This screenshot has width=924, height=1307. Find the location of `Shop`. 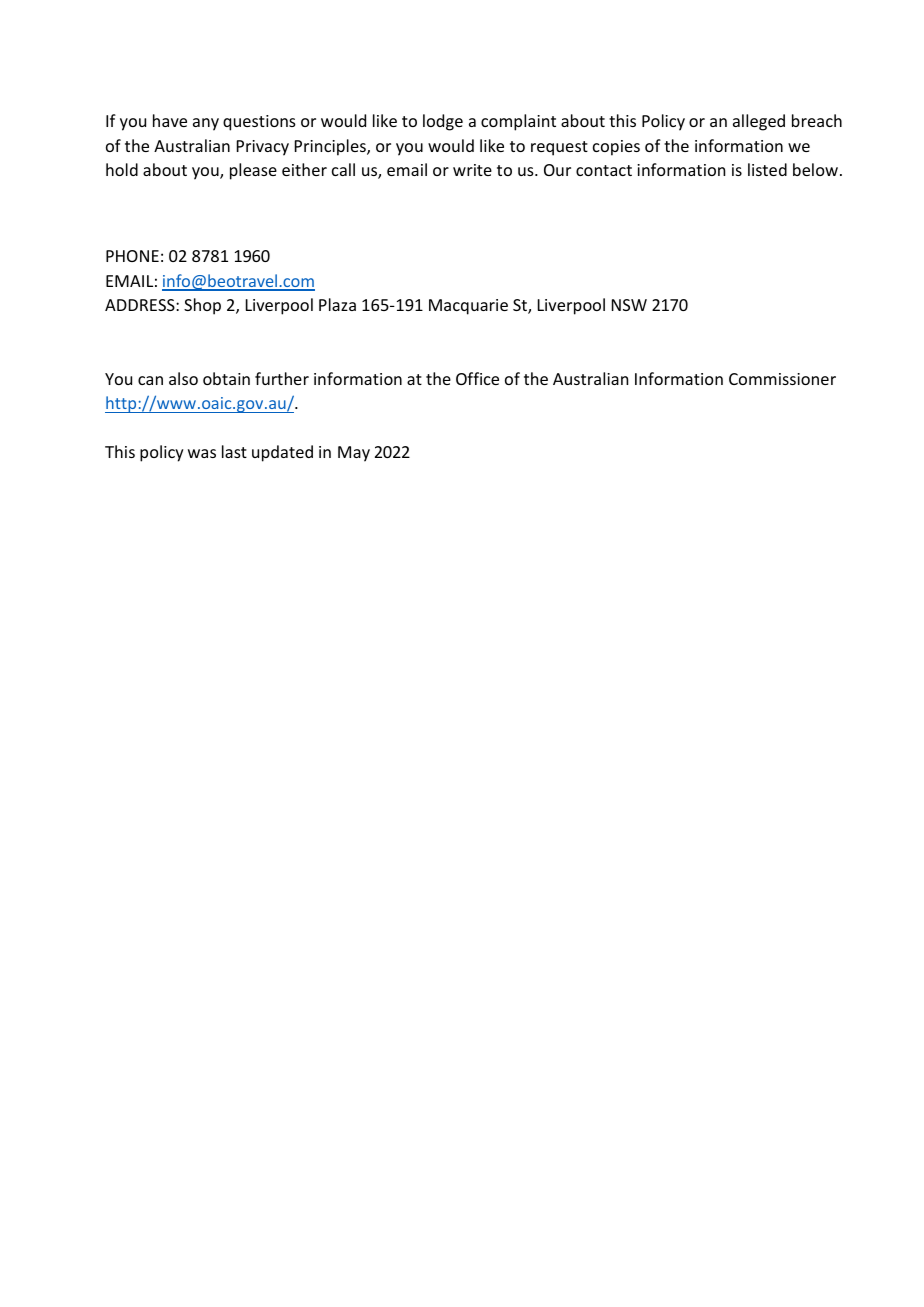

Shop is located at coordinates (202, 306).
